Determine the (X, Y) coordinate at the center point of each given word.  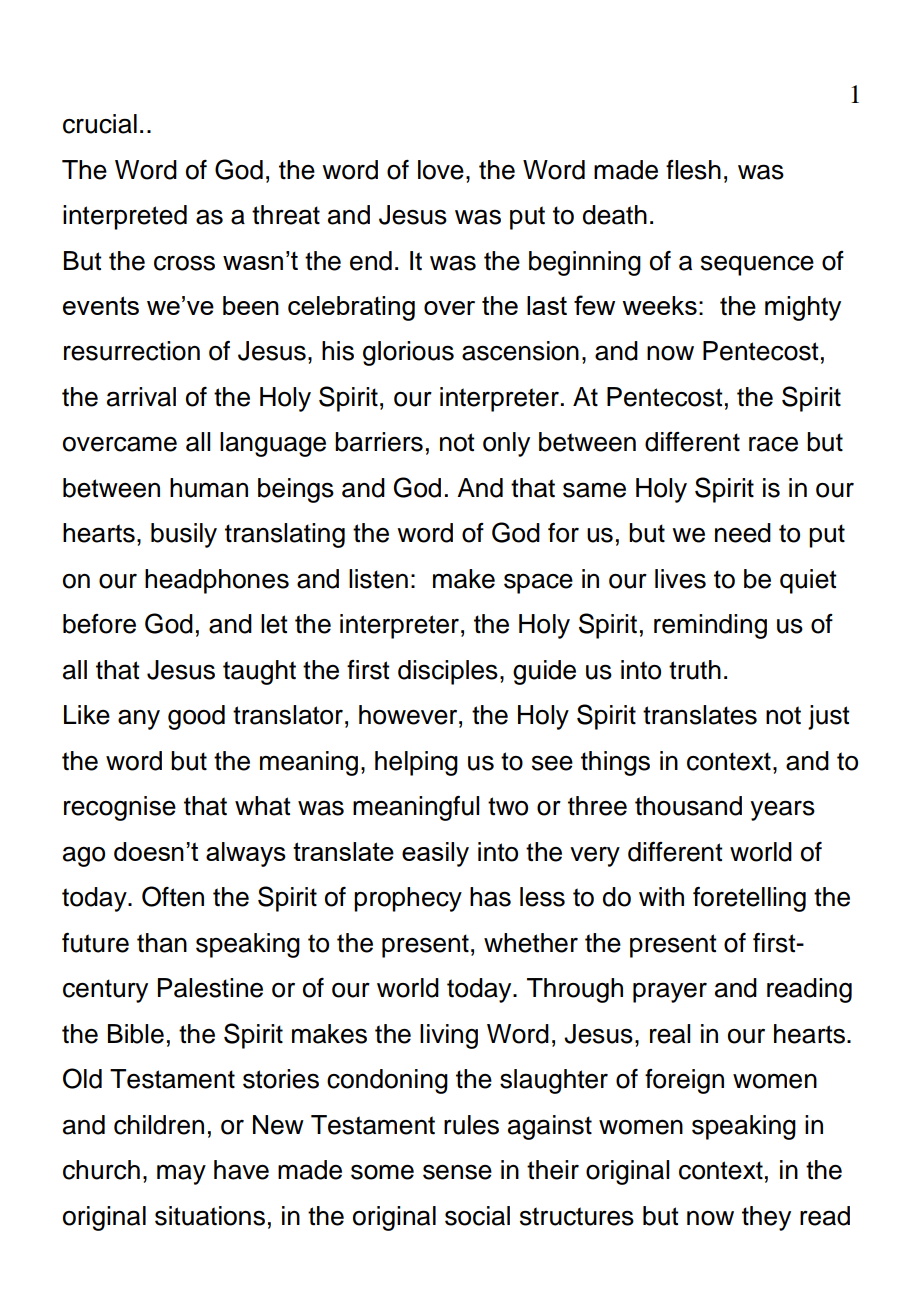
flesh (693, 170)
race (773, 444)
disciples (448, 672)
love (441, 170)
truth (695, 670)
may (181, 1174)
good (196, 717)
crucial (100, 124)
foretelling (749, 899)
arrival (141, 397)
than (162, 943)
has (490, 897)
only (506, 444)
